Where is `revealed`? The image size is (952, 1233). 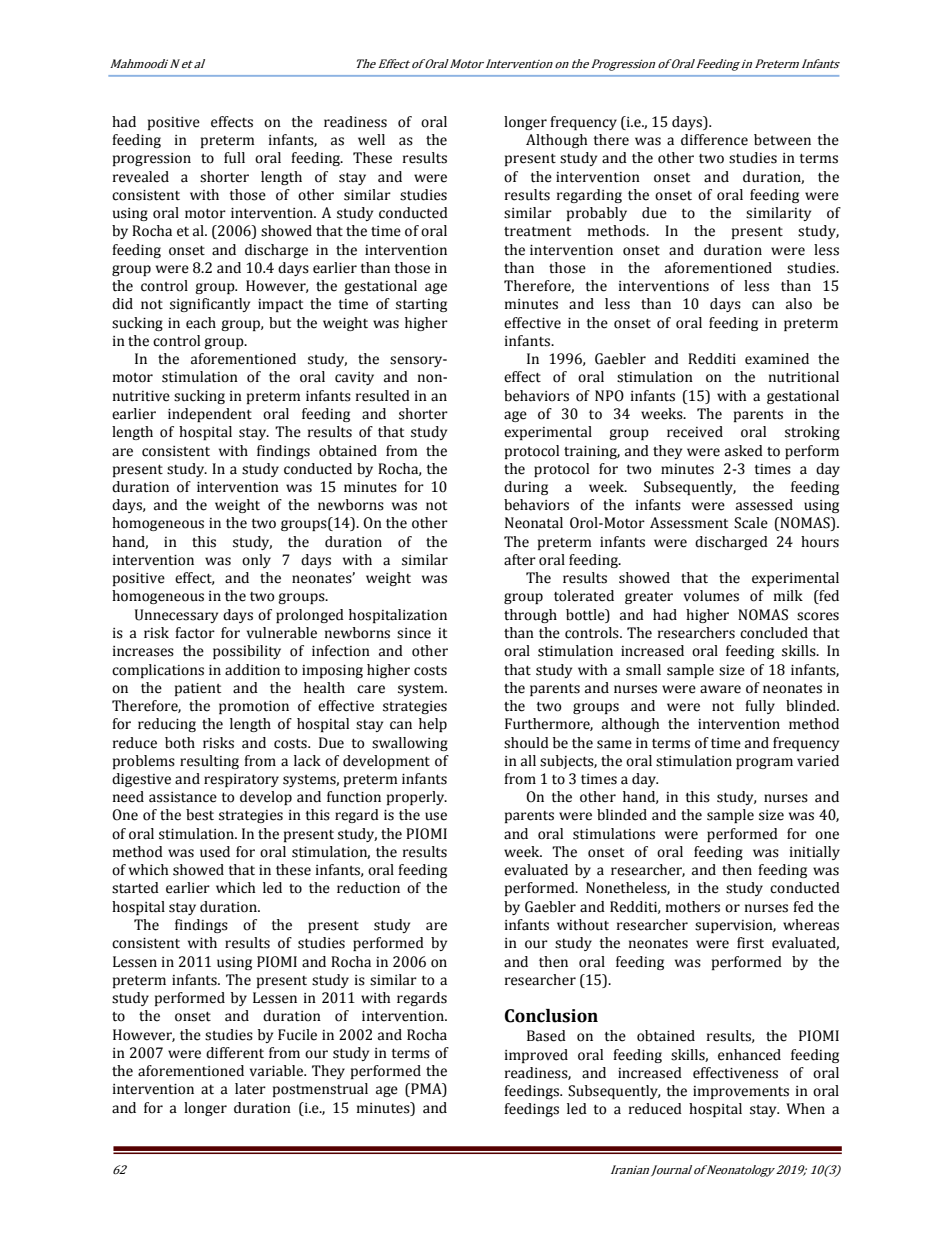
revealed is located at coordinates (141, 177).
